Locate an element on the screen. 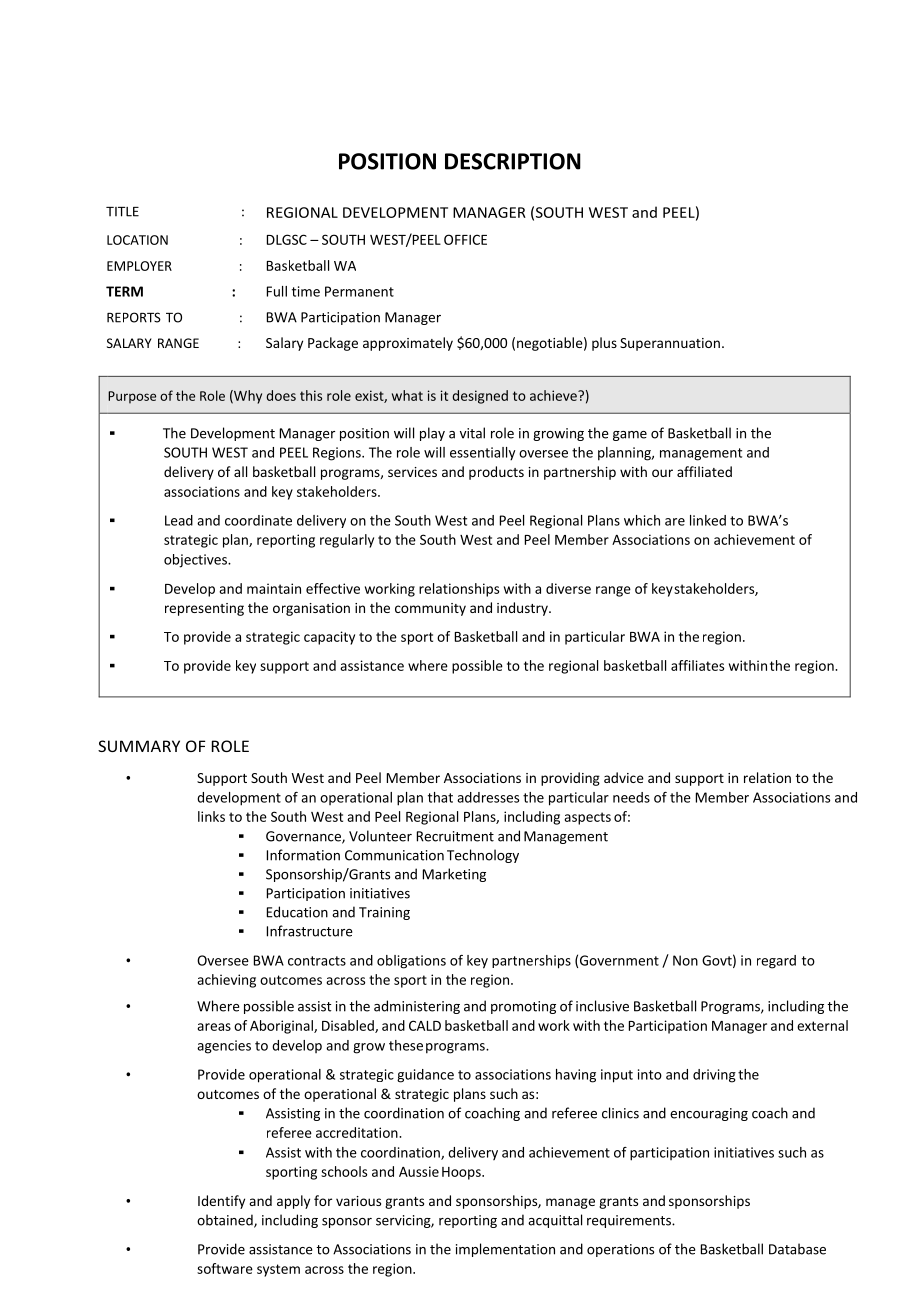 This screenshot has width=924, height=1308. obtained is located at coordinates (226, 1221).
